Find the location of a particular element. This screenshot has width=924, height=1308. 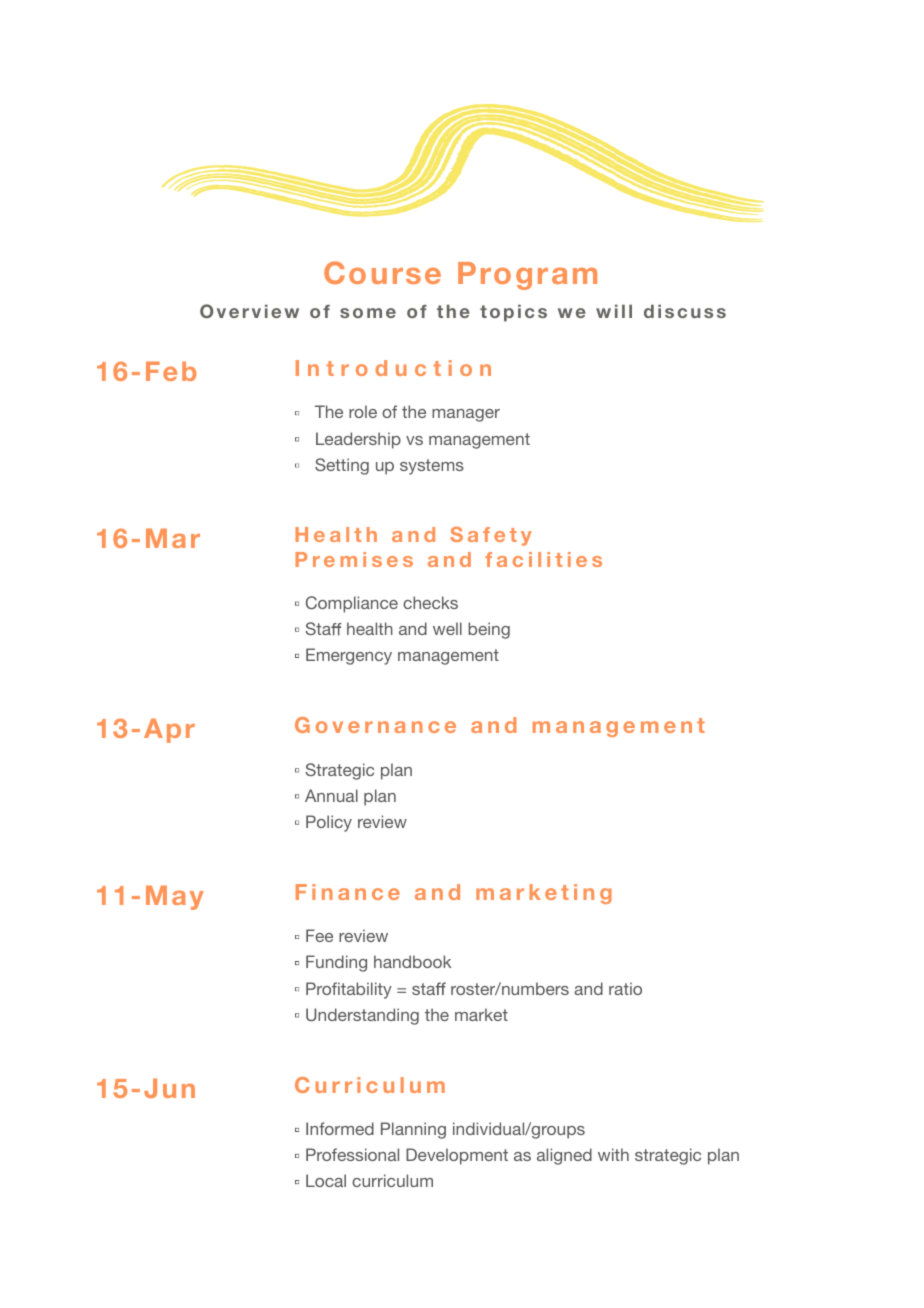

checks is located at coordinates (430, 602).
